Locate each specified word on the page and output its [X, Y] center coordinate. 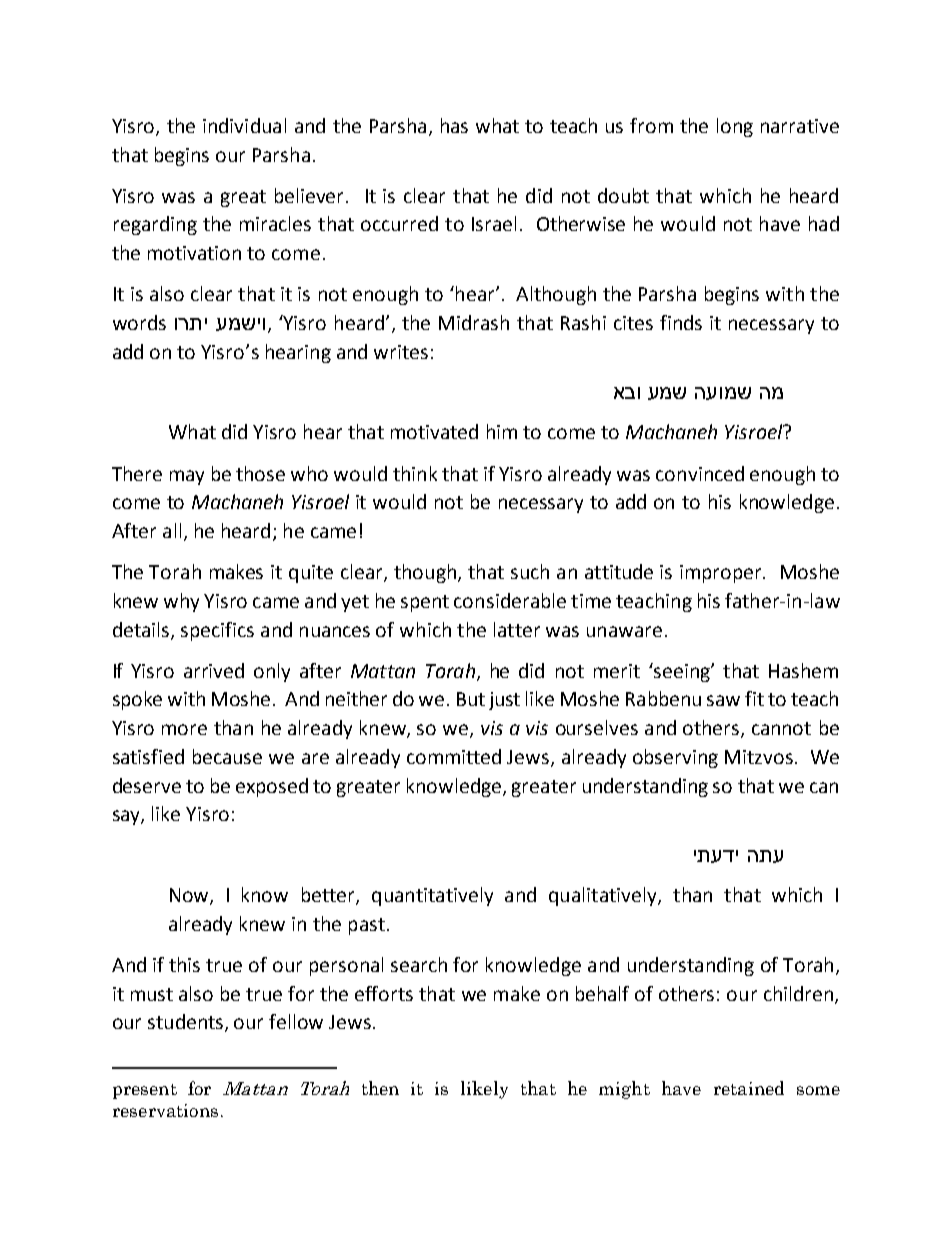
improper [722, 574]
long [735, 127]
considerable [510, 600]
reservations [165, 1110]
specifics [217, 631]
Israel [494, 223]
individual [244, 125]
